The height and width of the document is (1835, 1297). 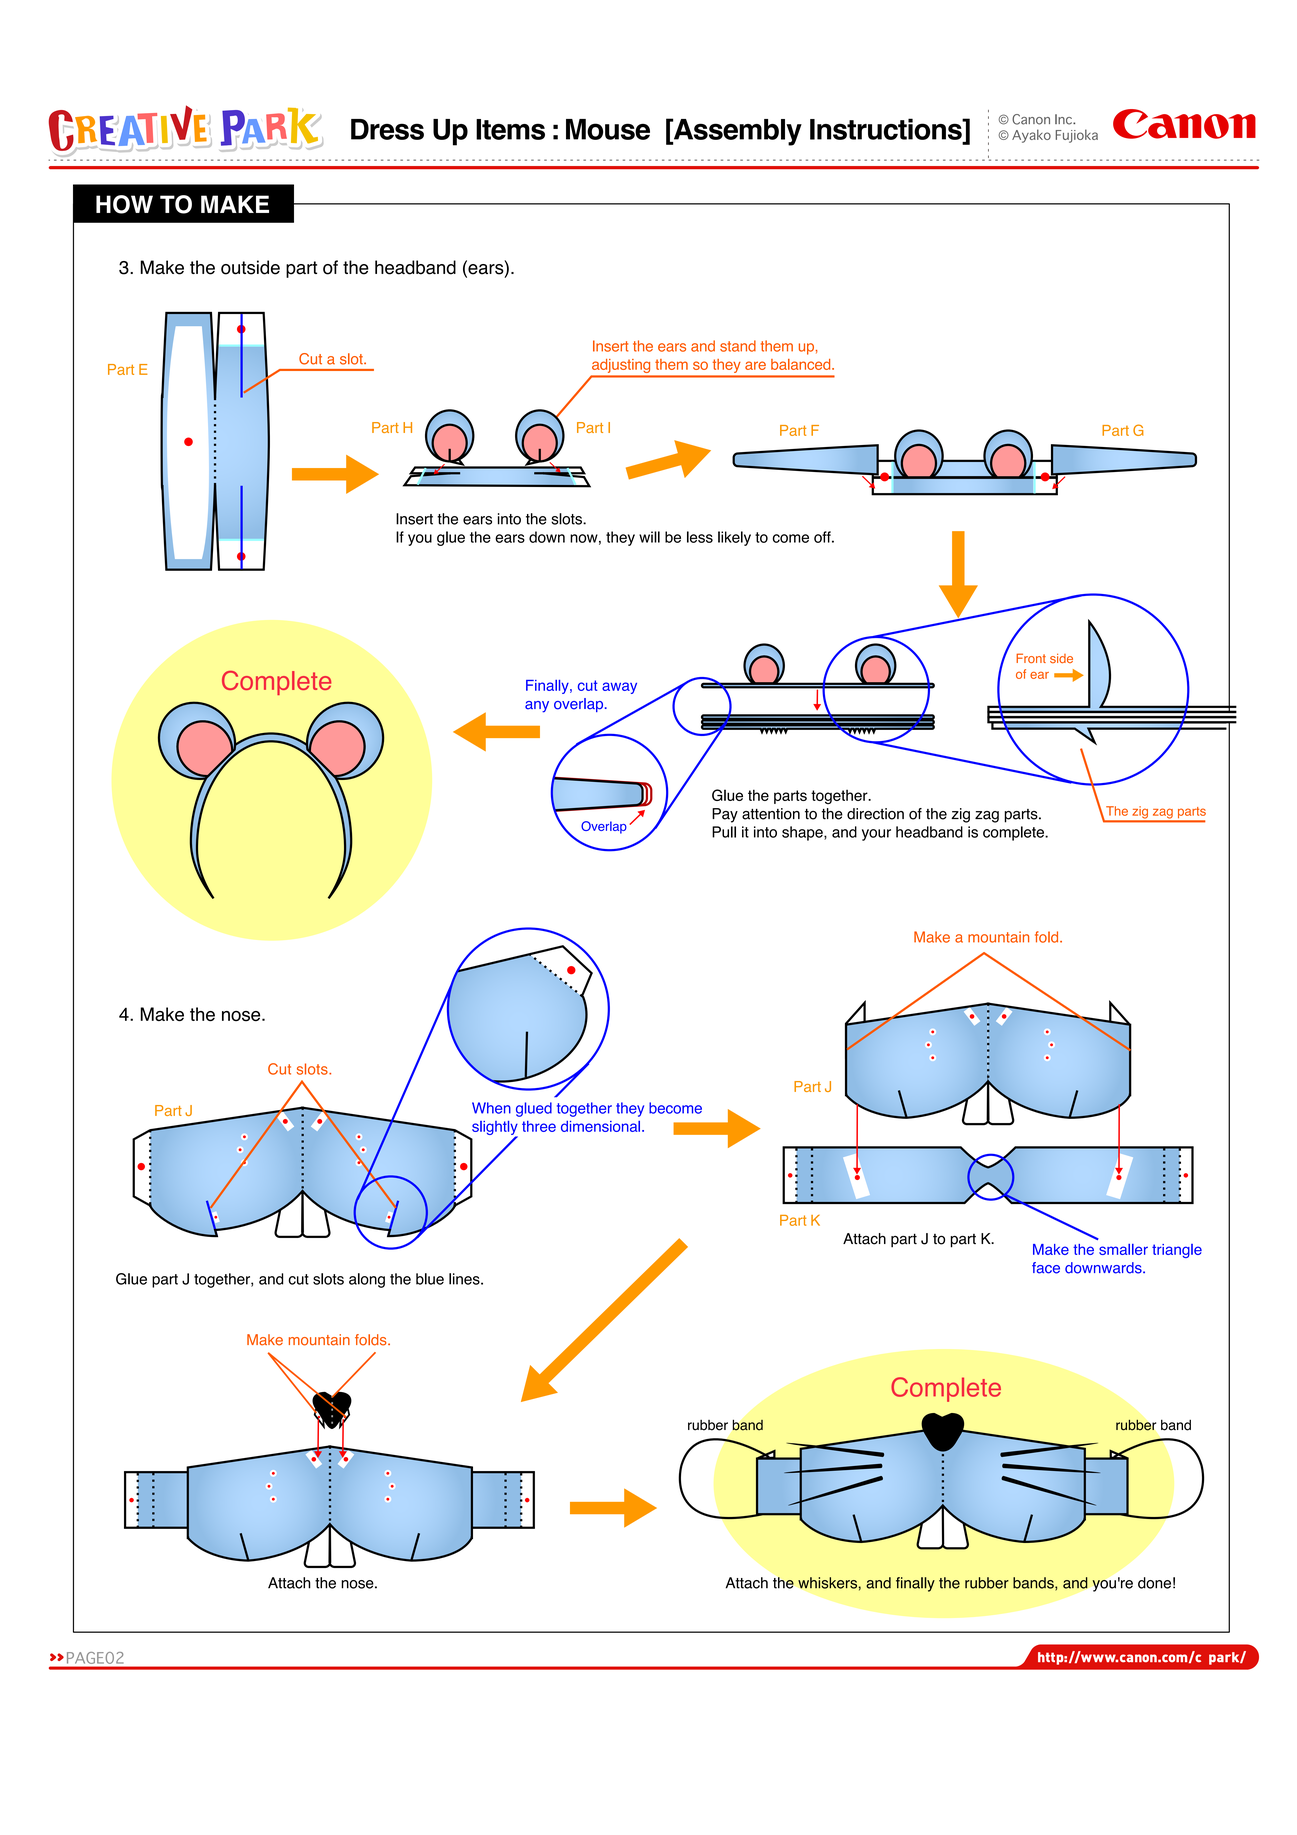 What do you see at coordinates (802, 364) in the document?
I see `balanced` at bounding box center [802, 364].
